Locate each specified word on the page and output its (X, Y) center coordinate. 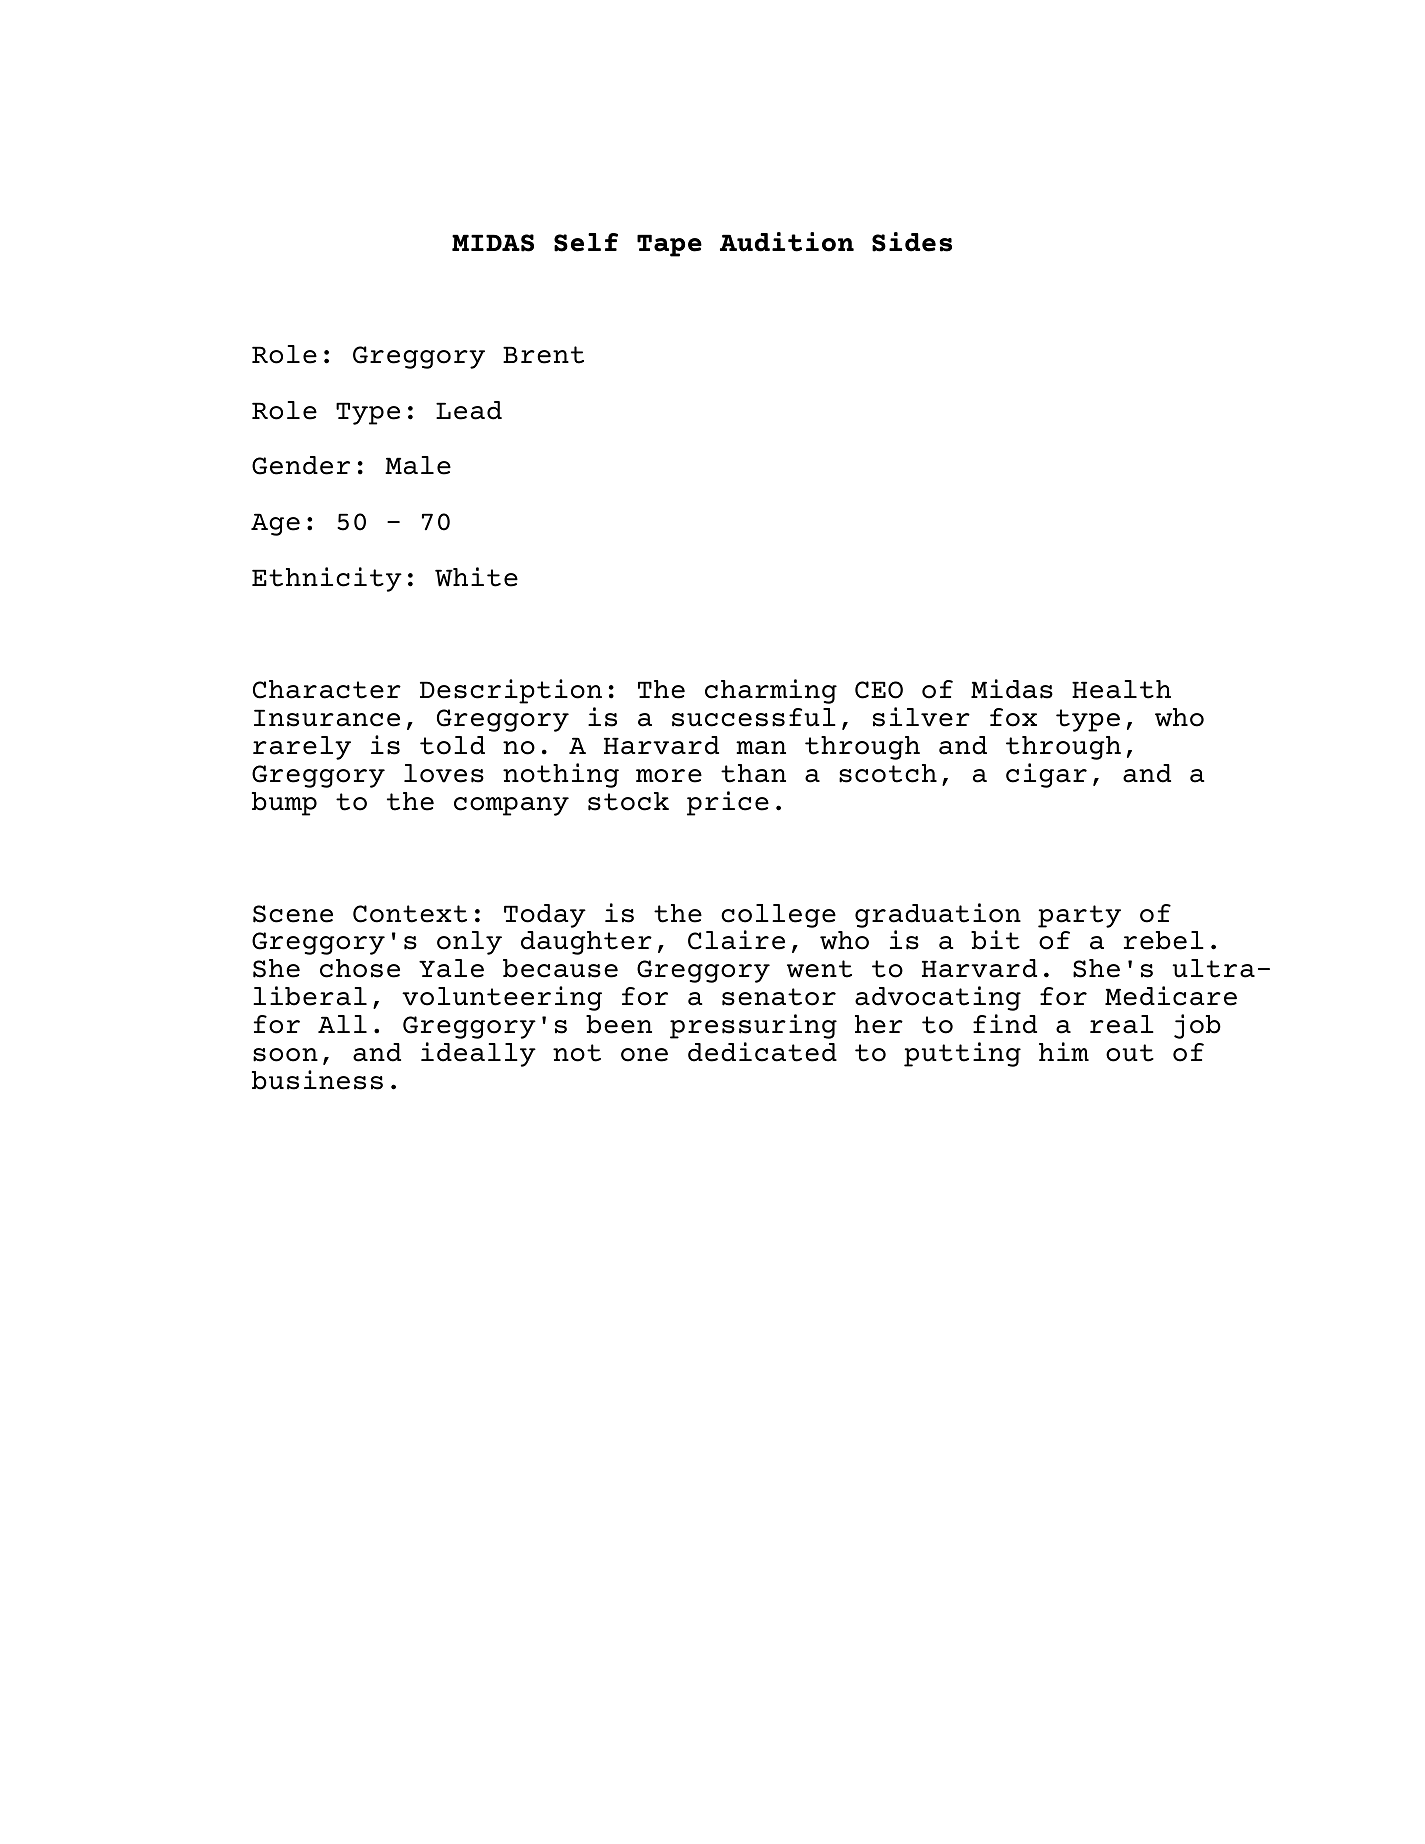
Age (275, 524)
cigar (1046, 775)
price (728, 803)
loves (444, 773)
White (476, 577)
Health (1121, 689)
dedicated (762, 1052)
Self (586, 242)
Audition (787, 242)
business (317, 1080)
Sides (912, 242)
